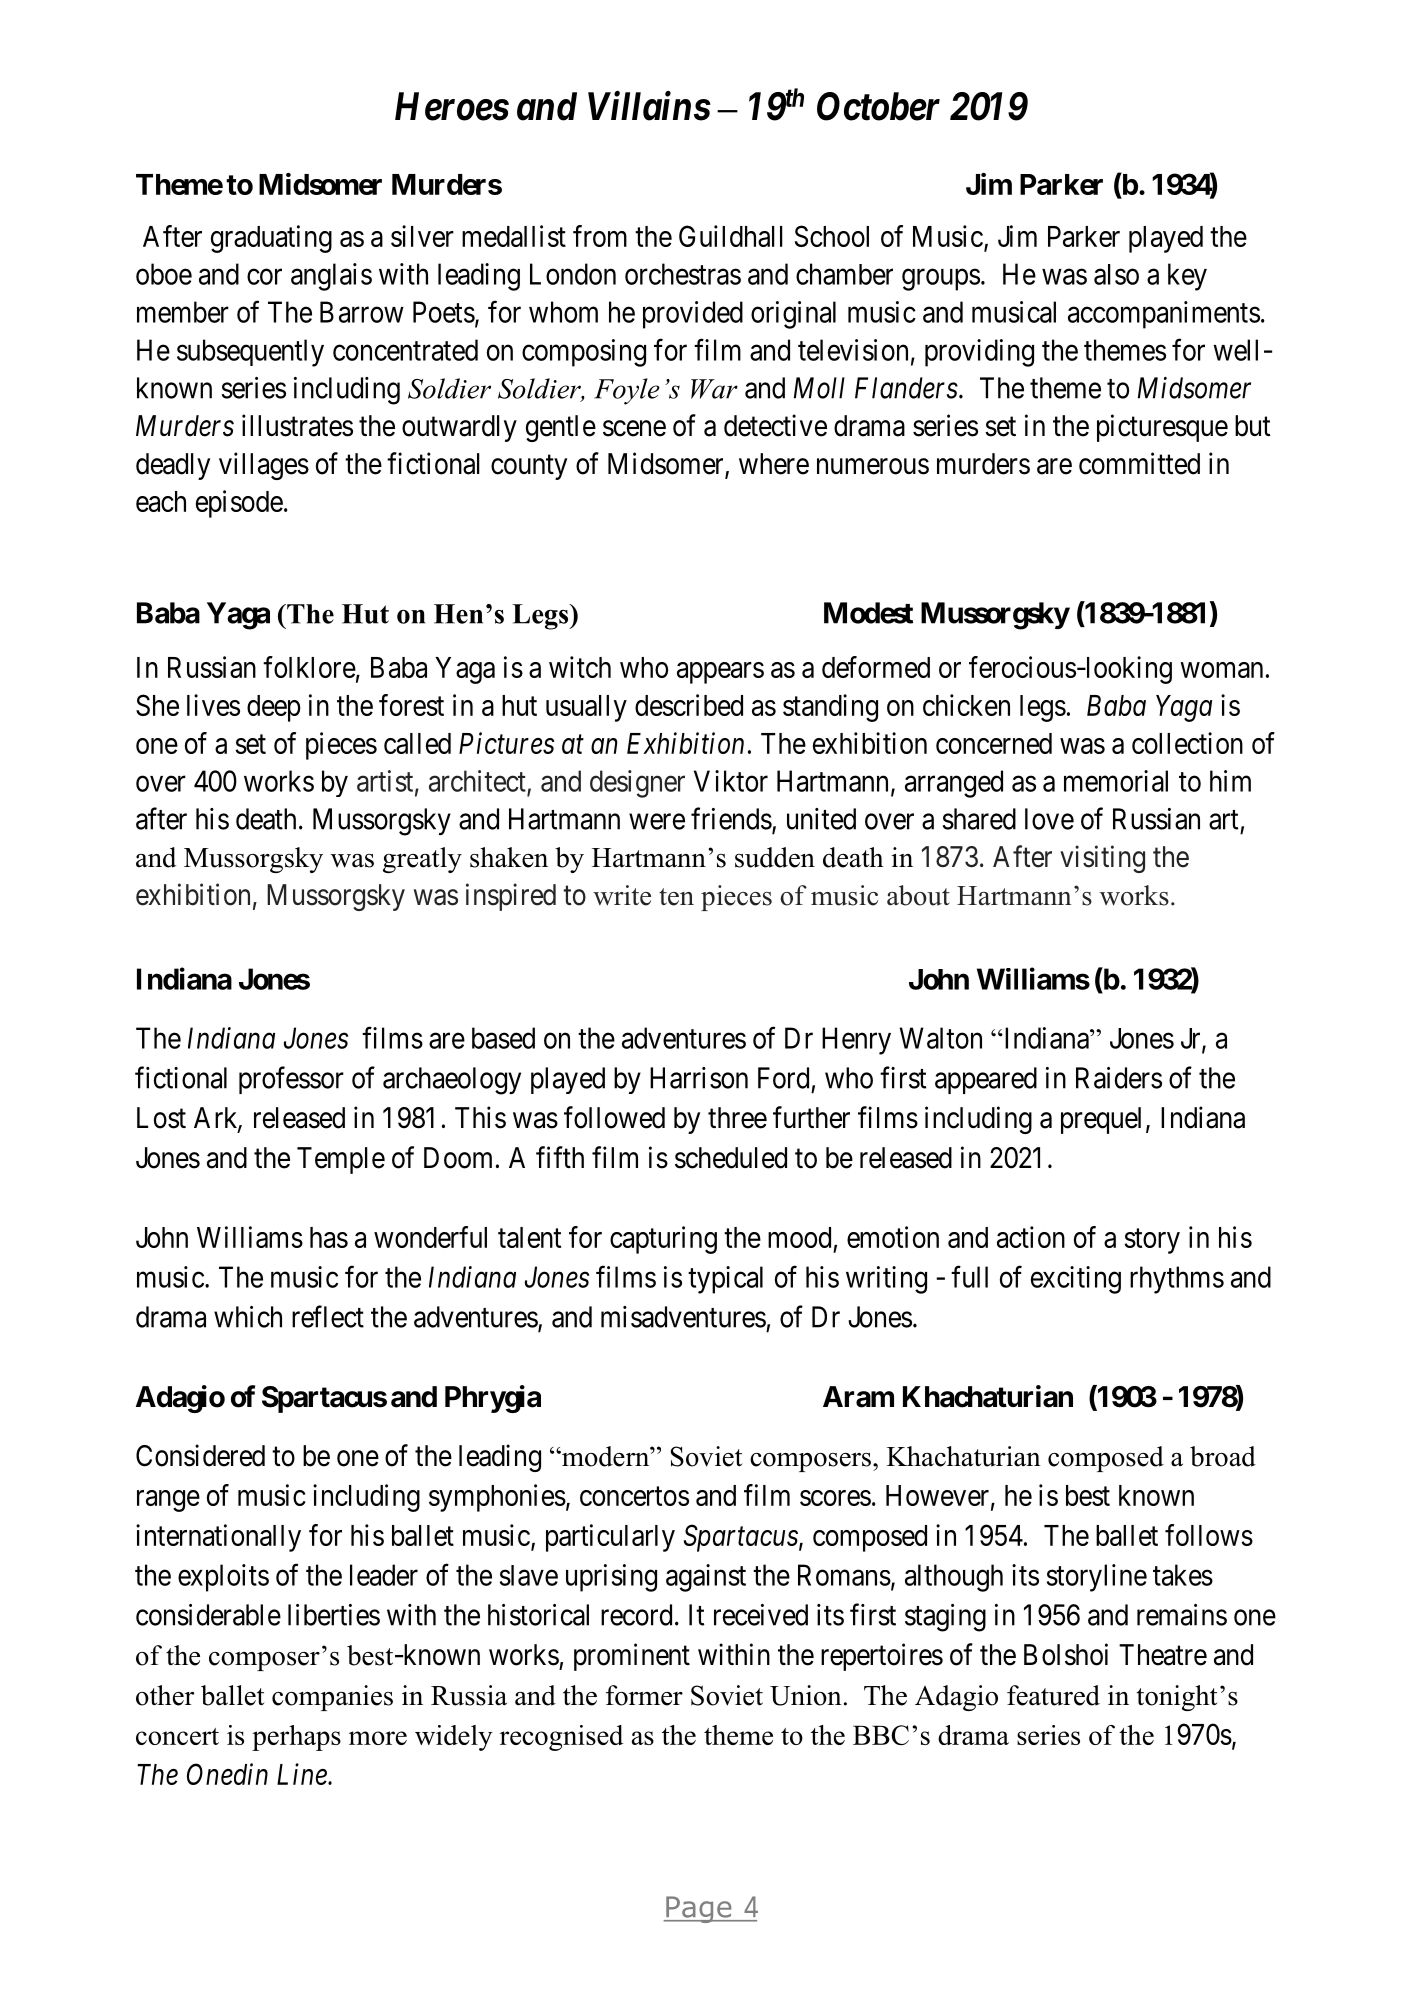 Image resolution: width=1420 pixels, height=2008 pixels. What do you see at coordinates (689, 705) in the page?
I see `described` at bounding box center [689, 705].
